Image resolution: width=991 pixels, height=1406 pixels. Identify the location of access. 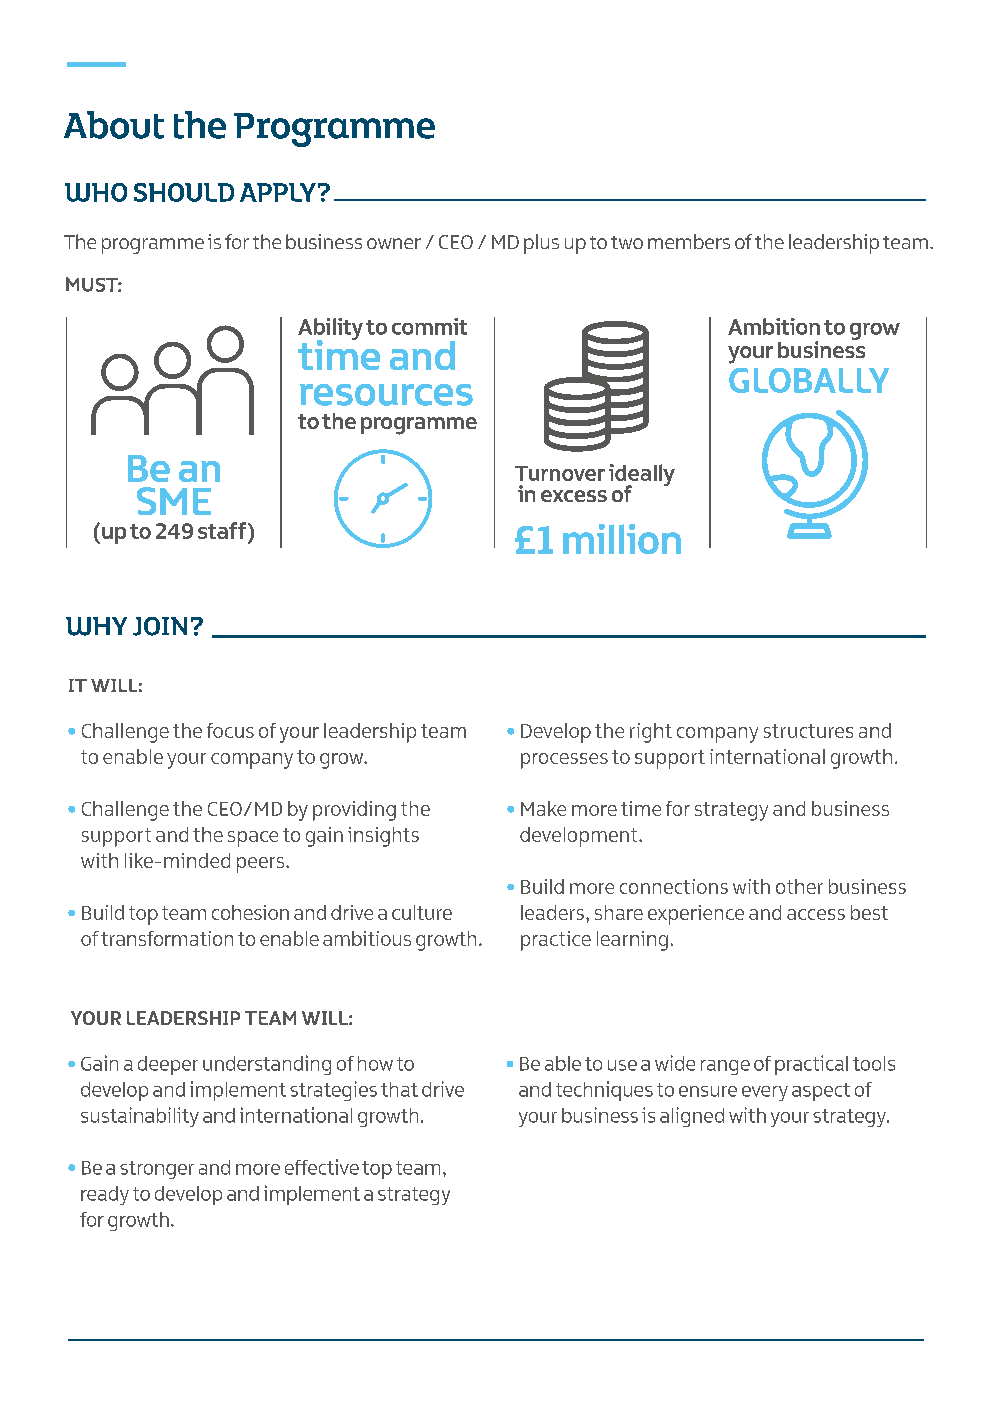
(816, 914).
